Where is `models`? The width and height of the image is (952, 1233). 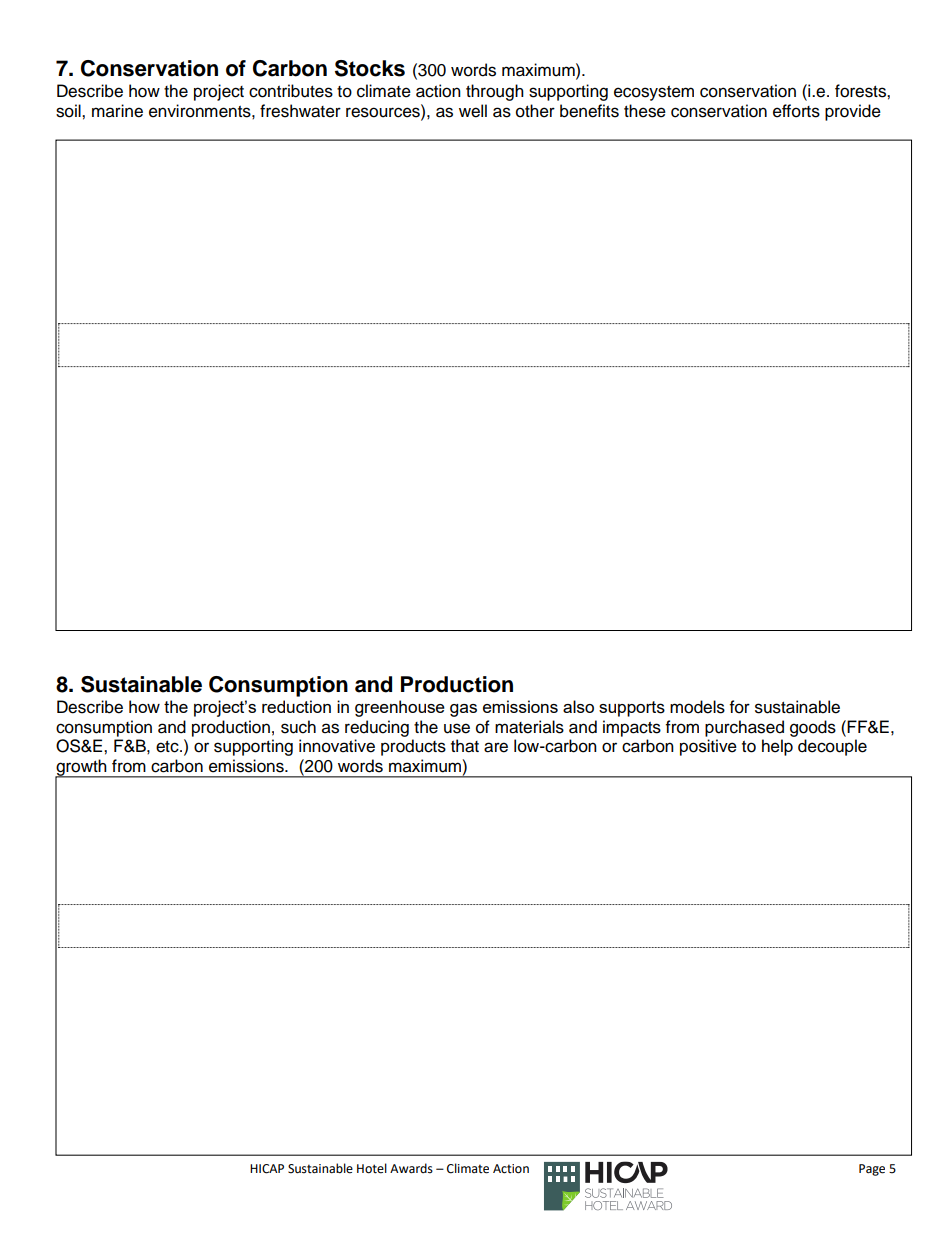
models is located at coordinates (697, 707).
